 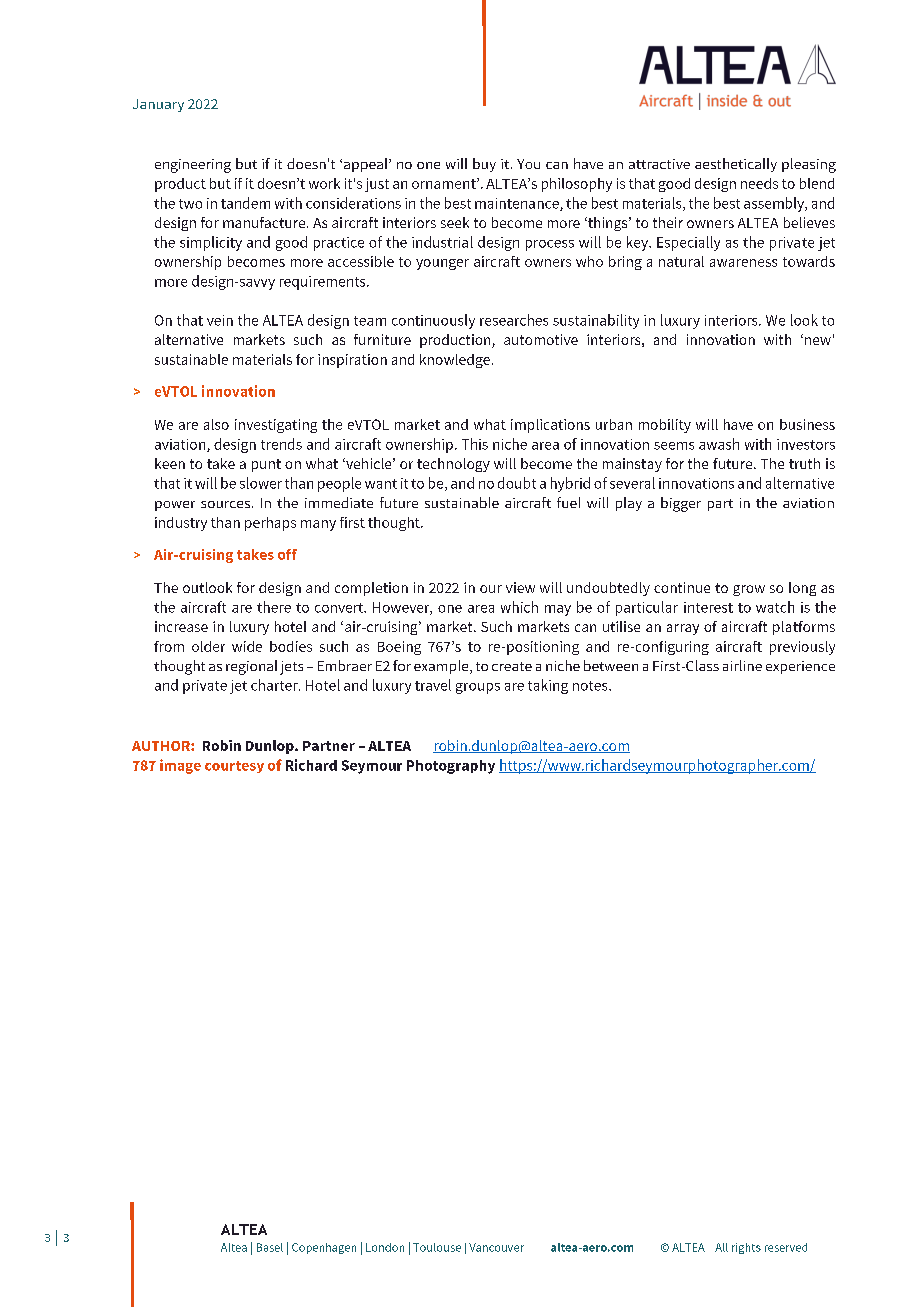 I want to click on aesthetically, so click(x=736, y=165).
